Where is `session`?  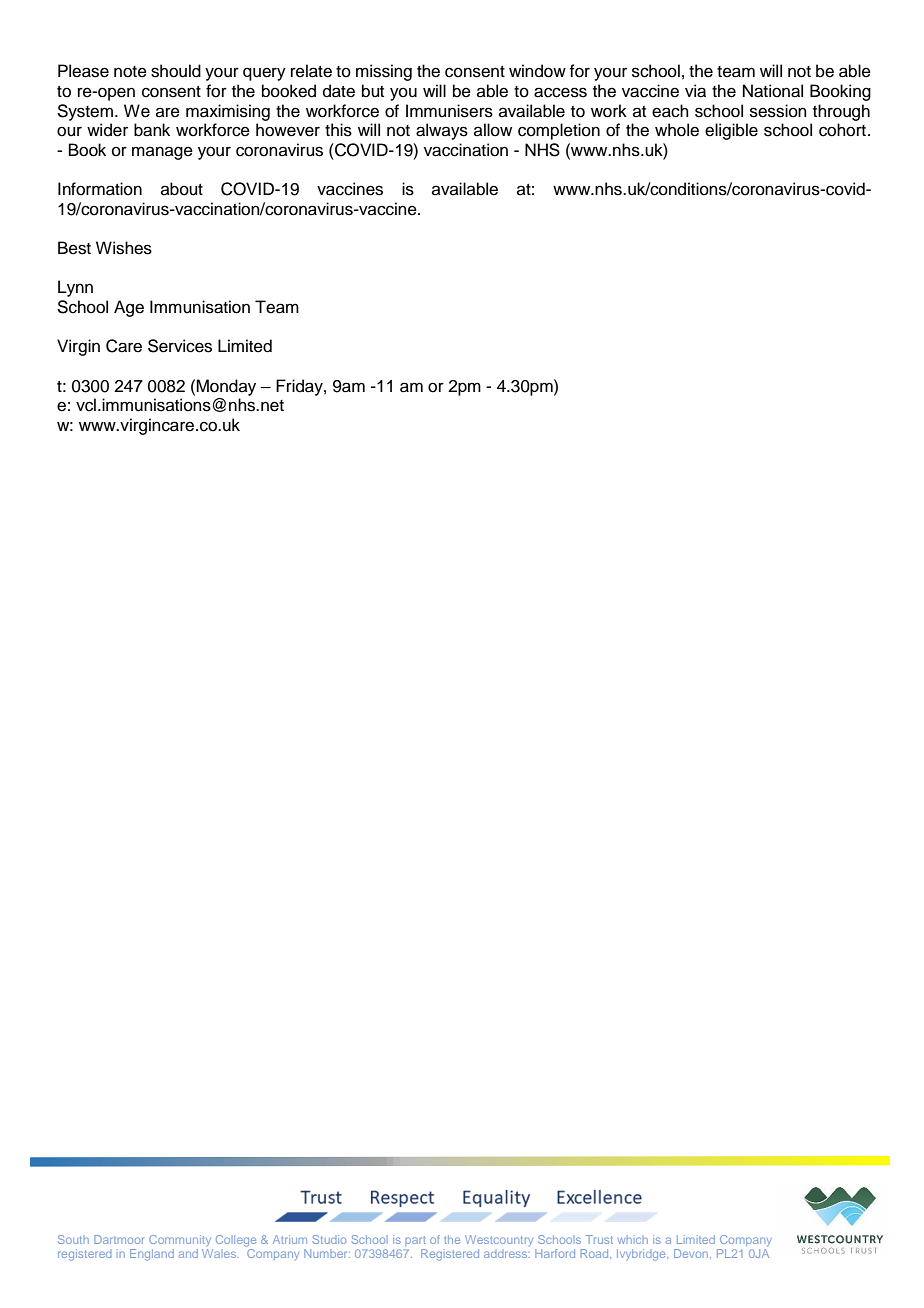
session is located at coordinates (778, 111).
